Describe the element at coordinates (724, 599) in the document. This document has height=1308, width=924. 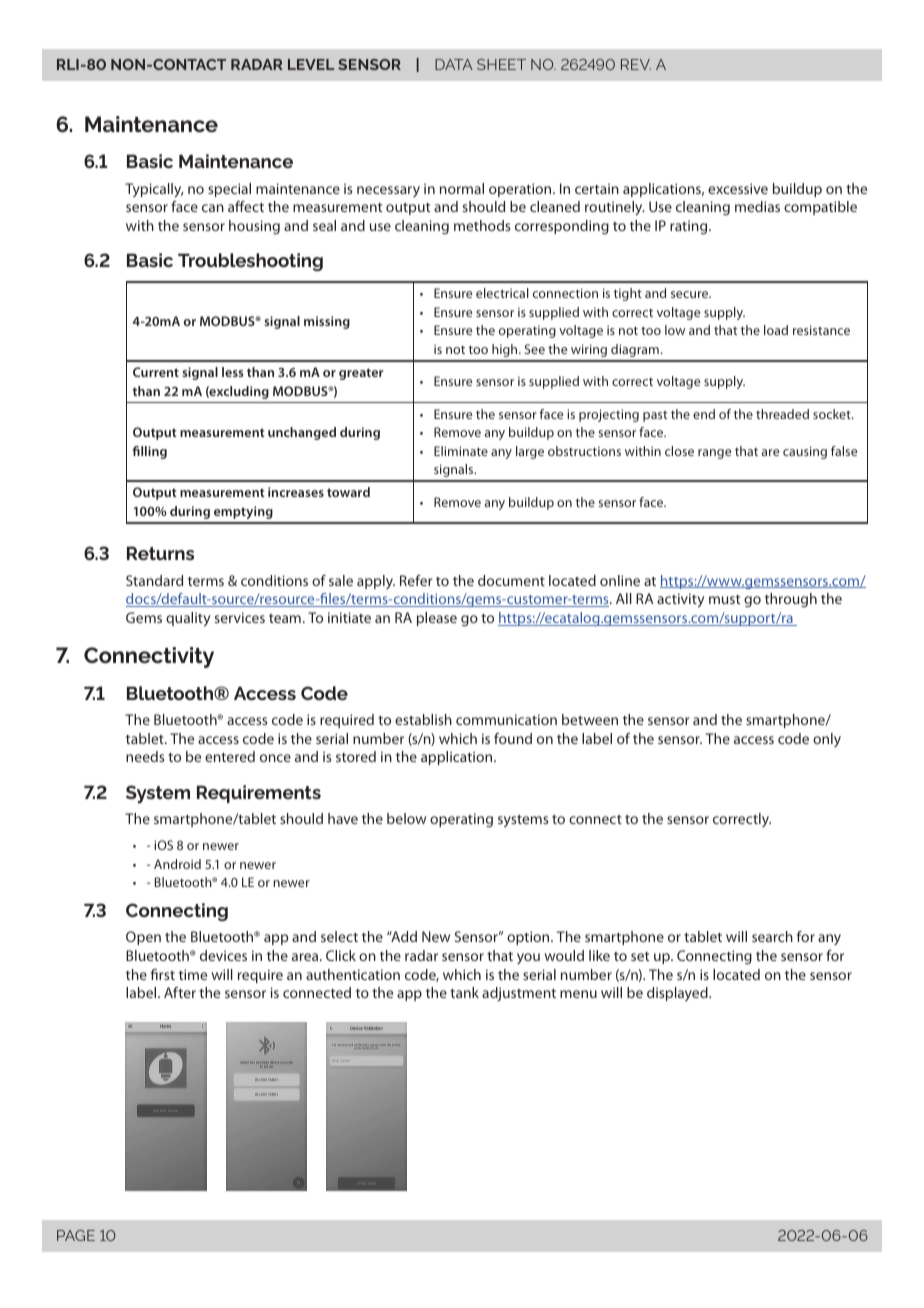
I see `must` at that location.
